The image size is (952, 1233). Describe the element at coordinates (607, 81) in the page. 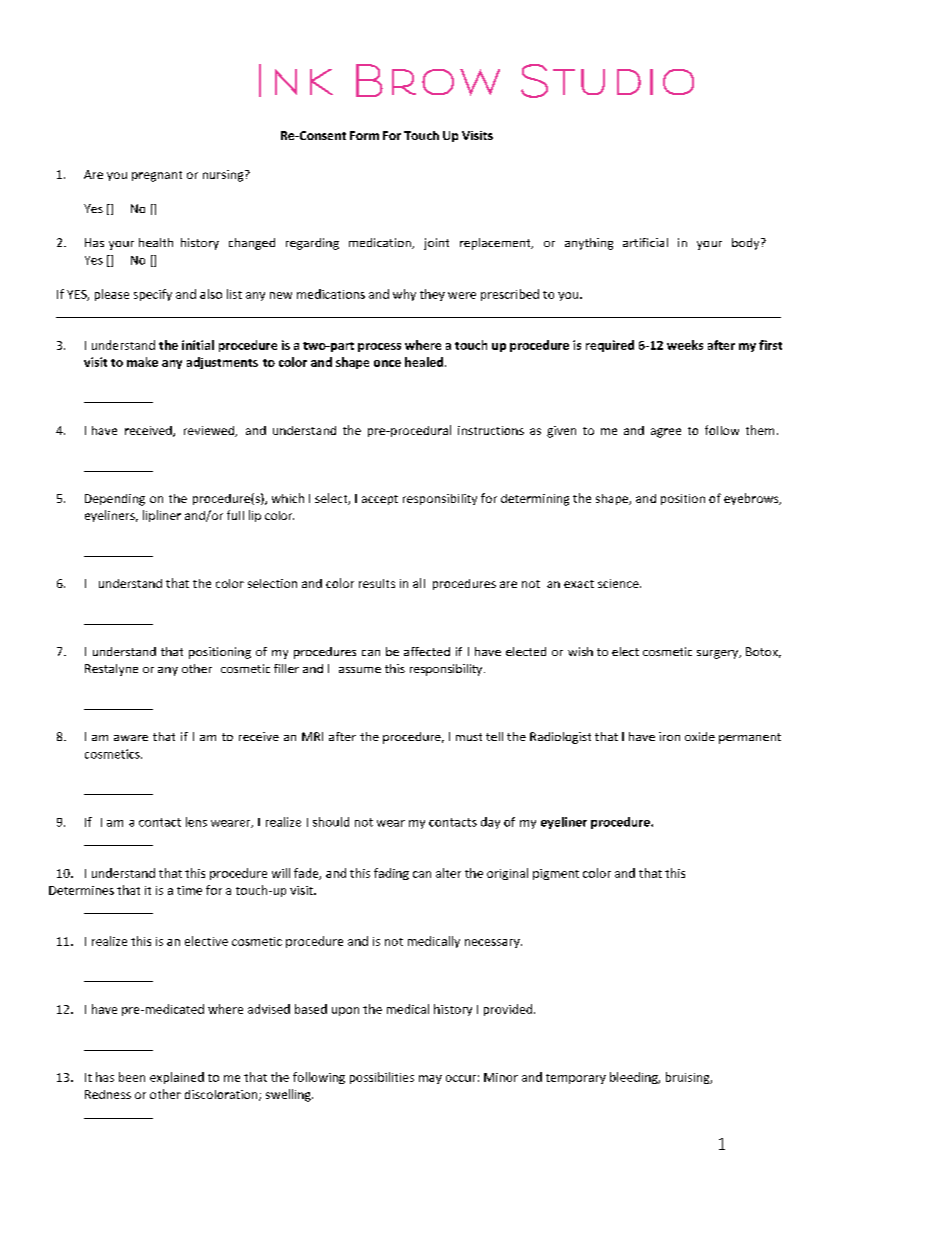

I see `Studio` at that location.
